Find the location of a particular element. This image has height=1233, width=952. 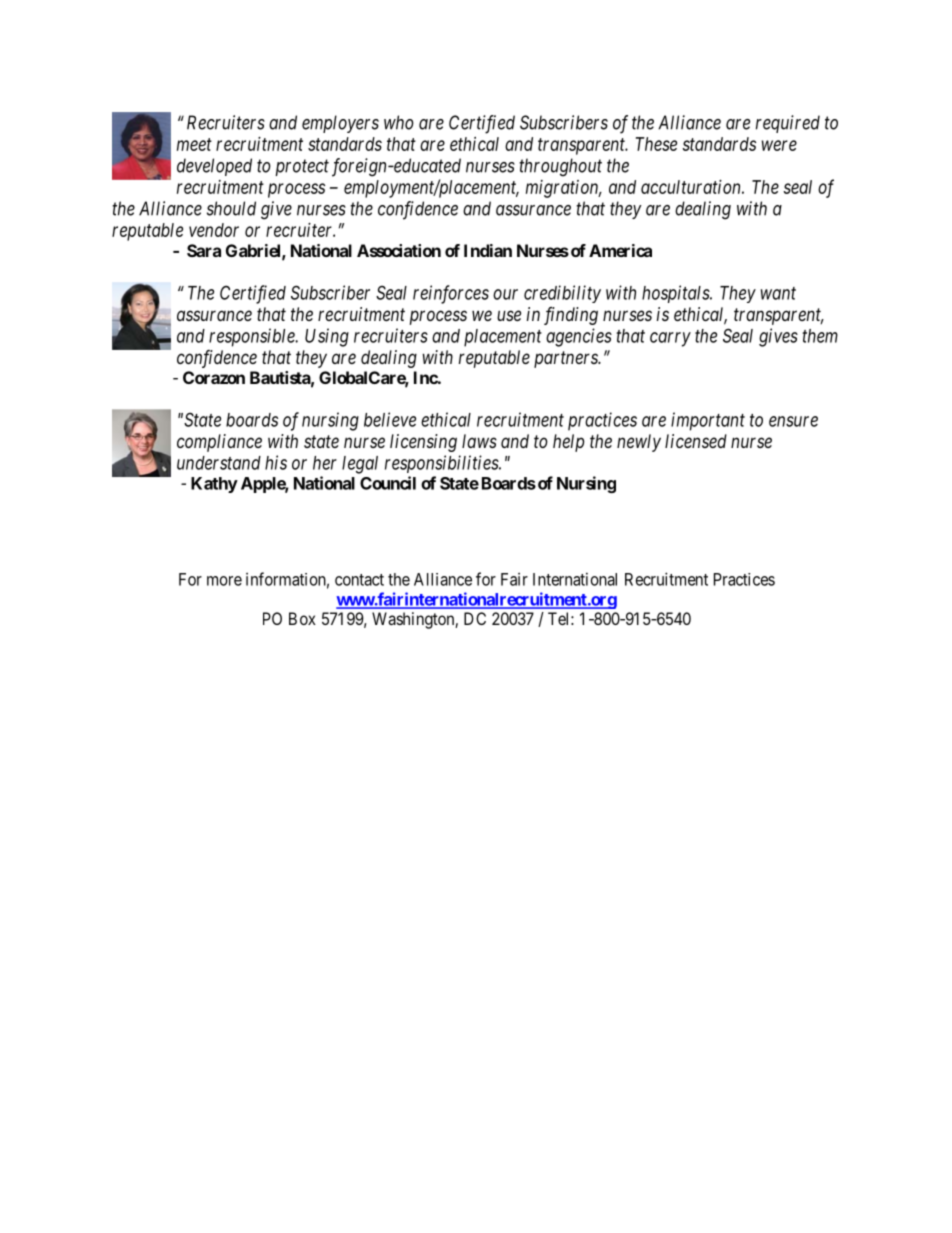

contact is located at coordinates (359, 580).
